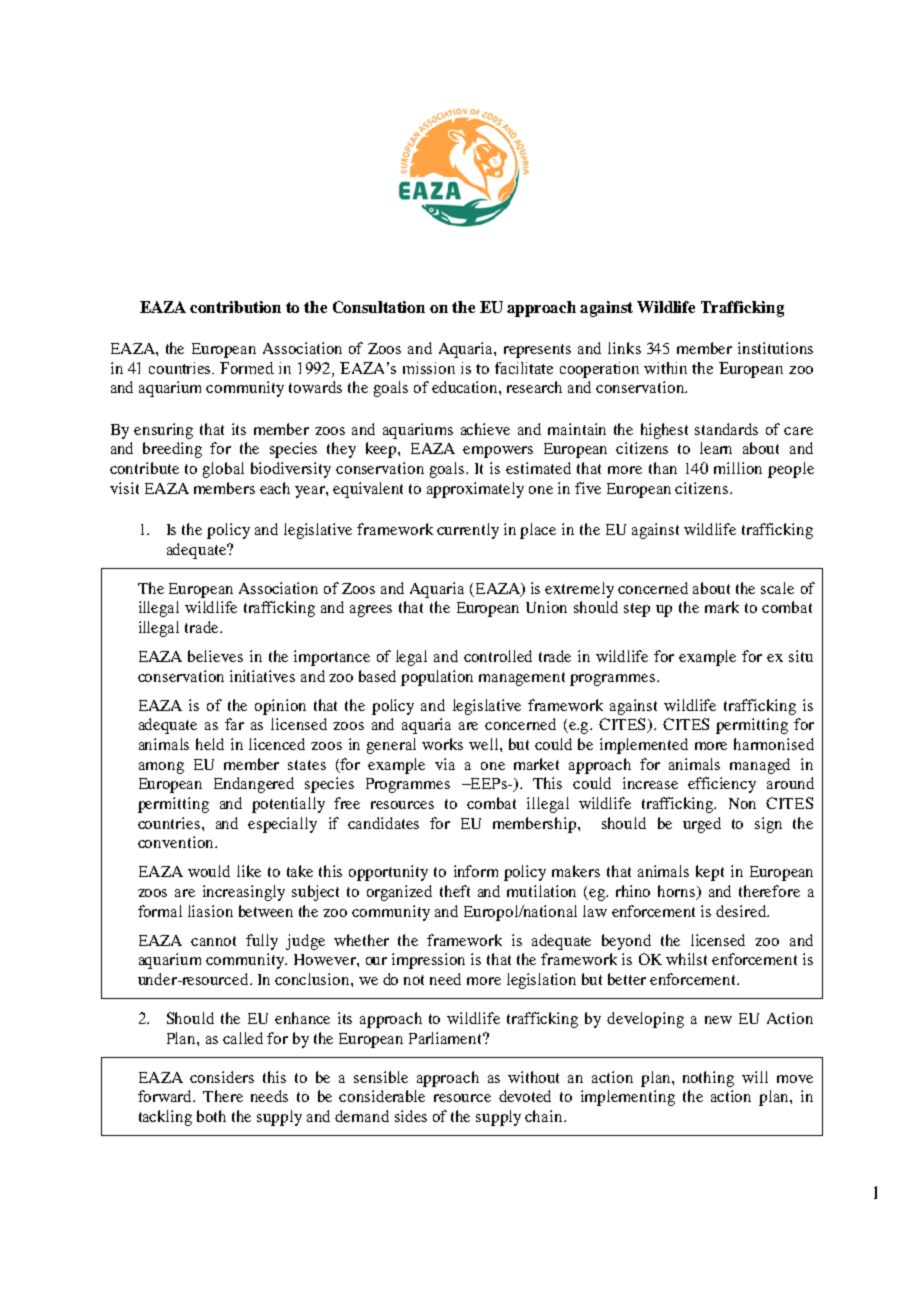 The image size is (924, 1308). I want to click on scale, so click(777, 588).
